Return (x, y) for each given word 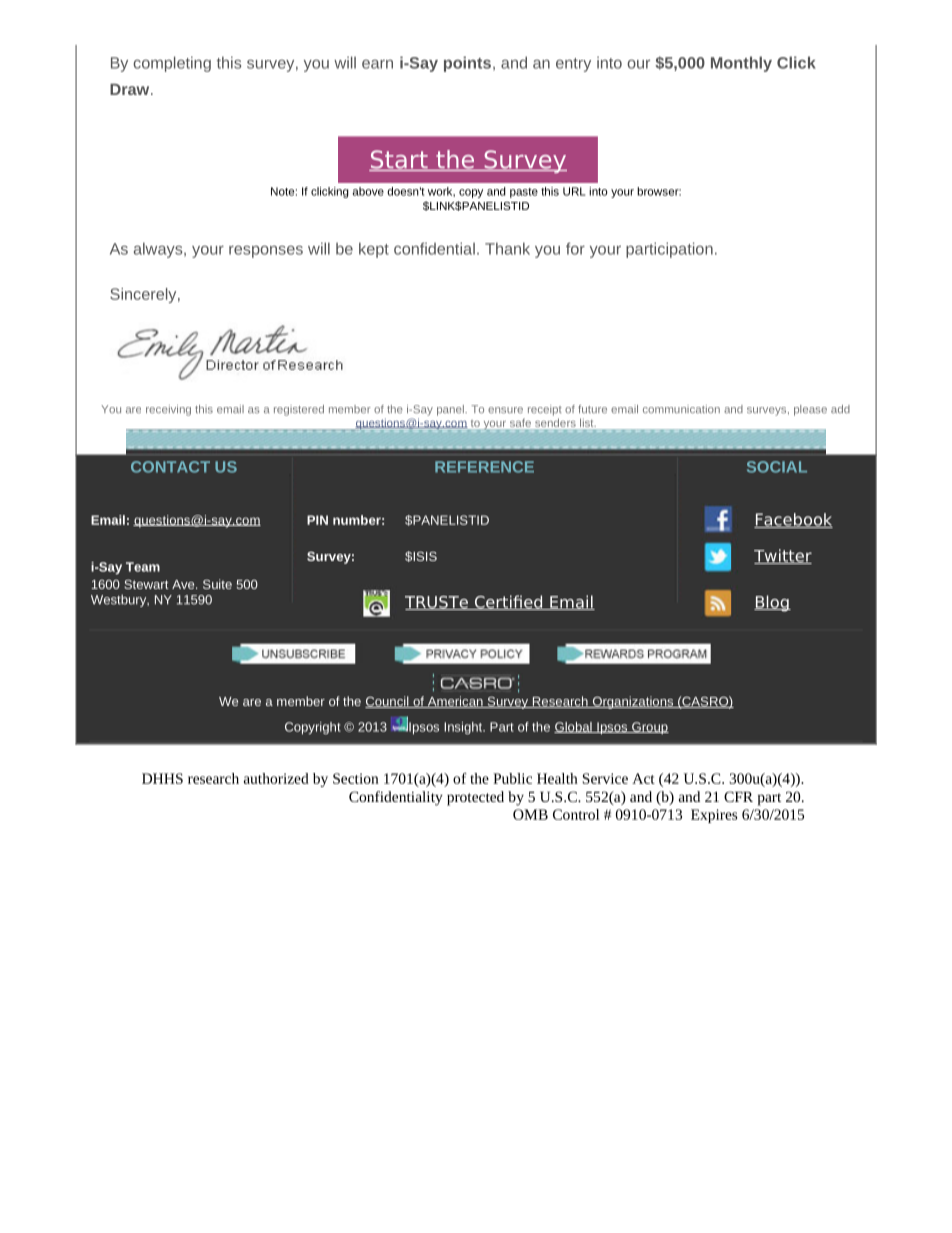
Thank (507, 248)
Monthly (741, 64)
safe (520, 423)
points (467, 64)
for (575, 248)
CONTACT (170, 467)
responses (266, 252)
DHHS (162, 778)
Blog (772, 603)
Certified (508, 602)
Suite (217, 584)
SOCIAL (777, 467)
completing (172, 64)
